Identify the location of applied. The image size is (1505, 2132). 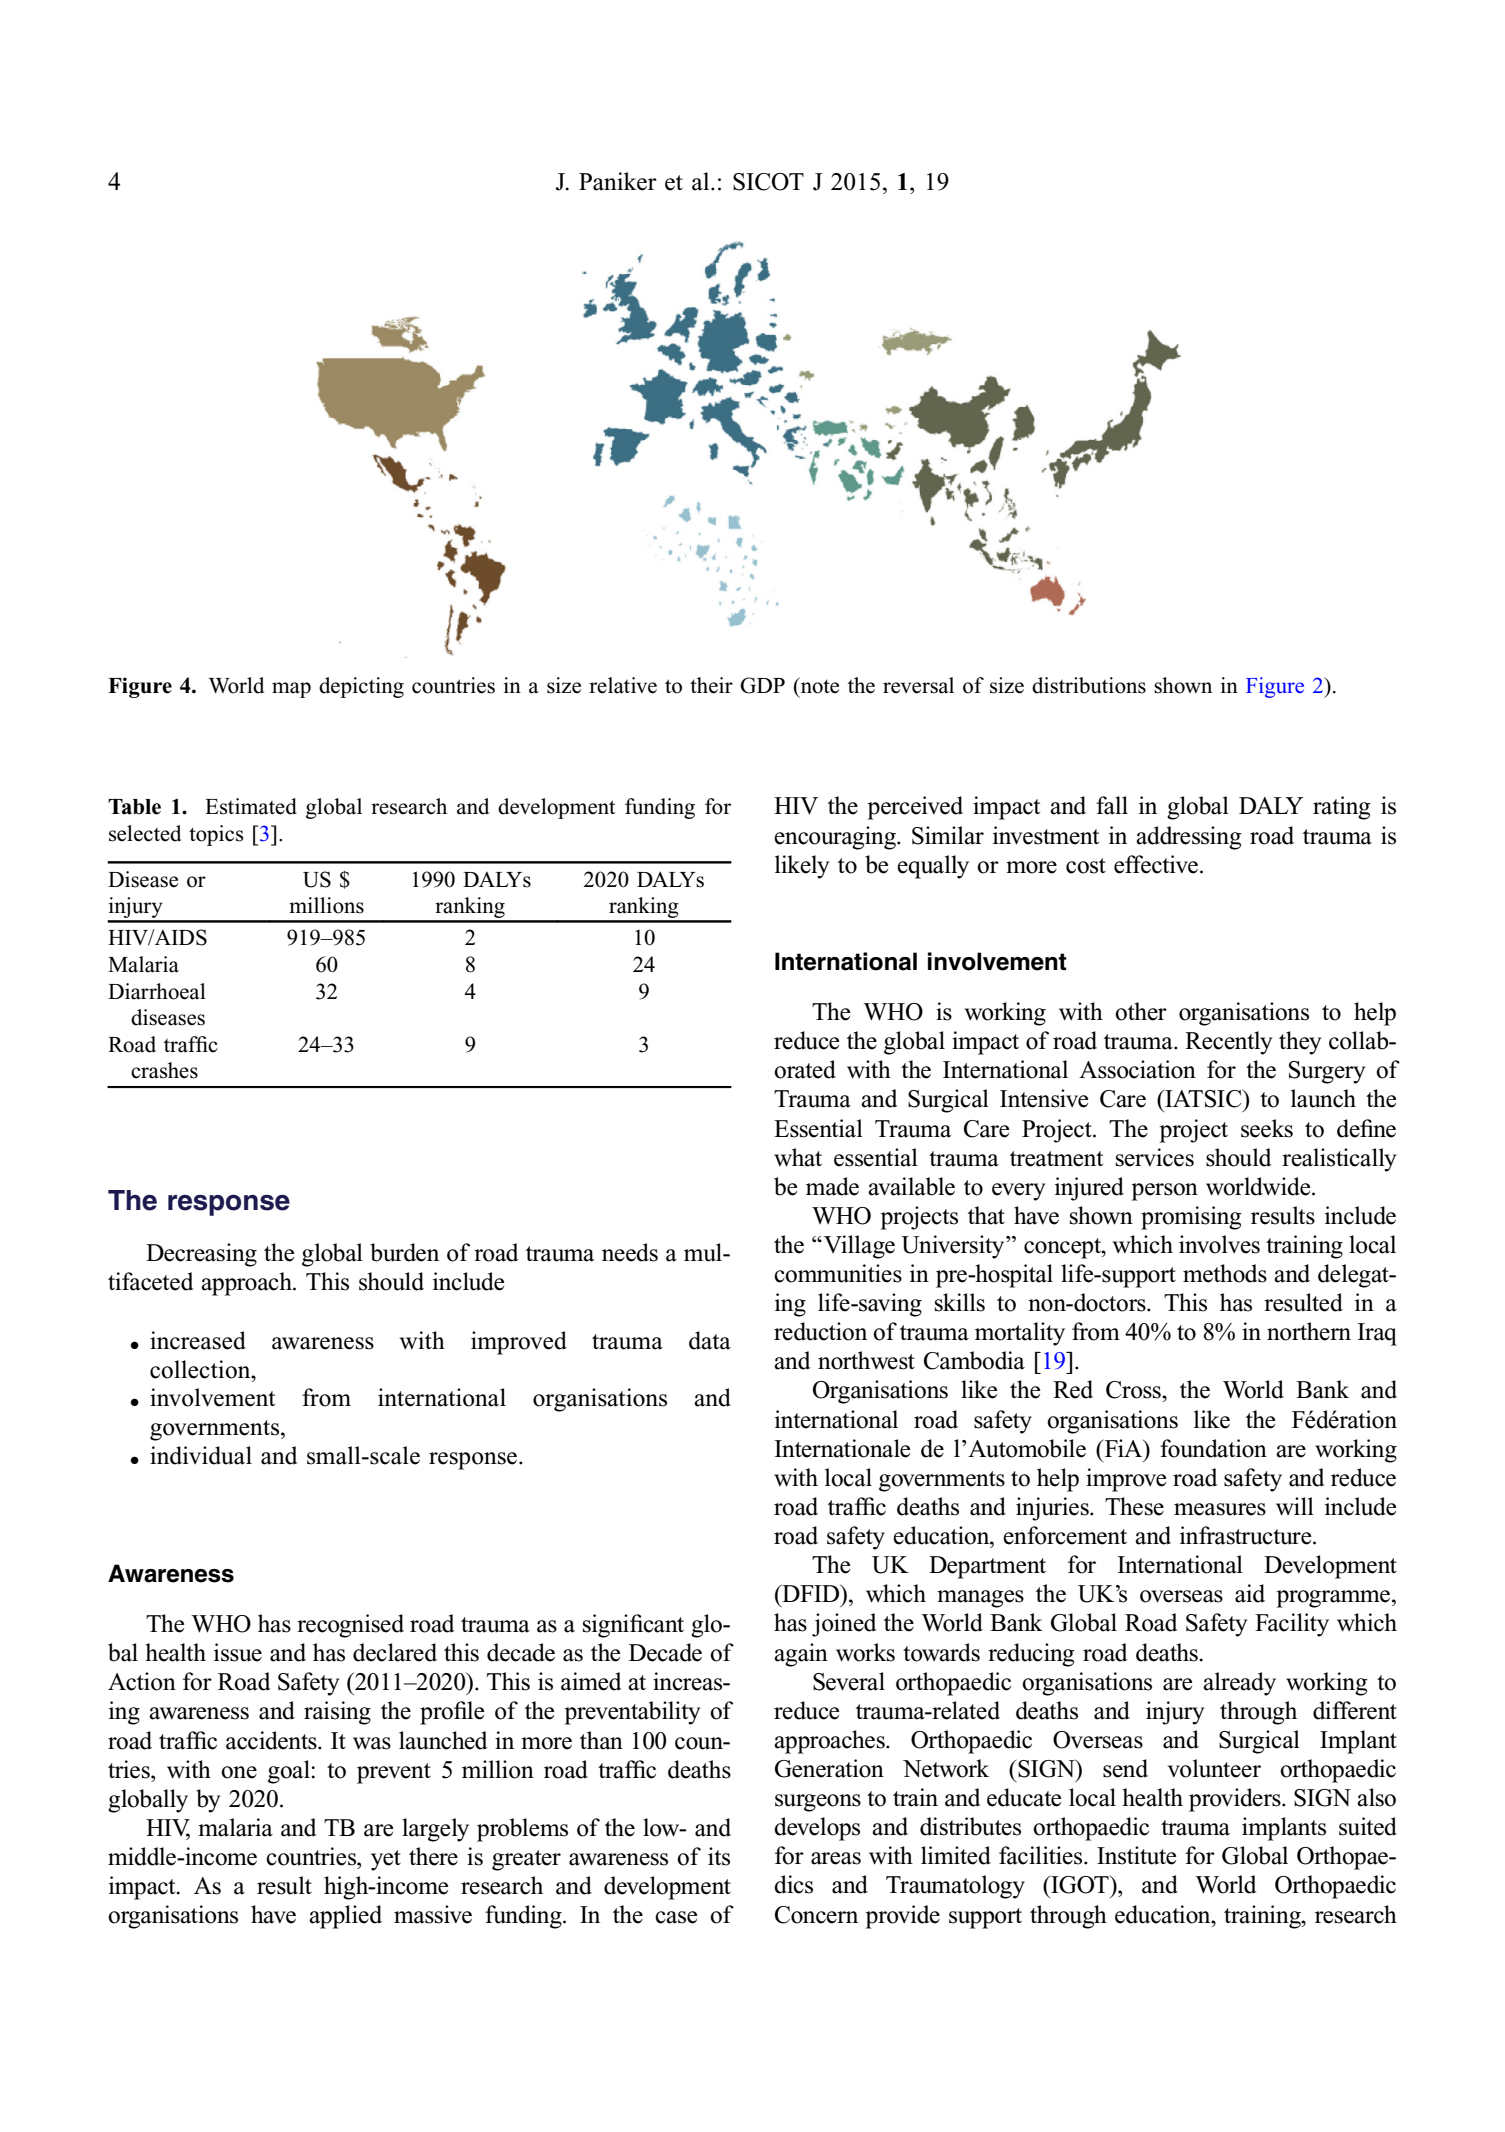
(345, 1917).
